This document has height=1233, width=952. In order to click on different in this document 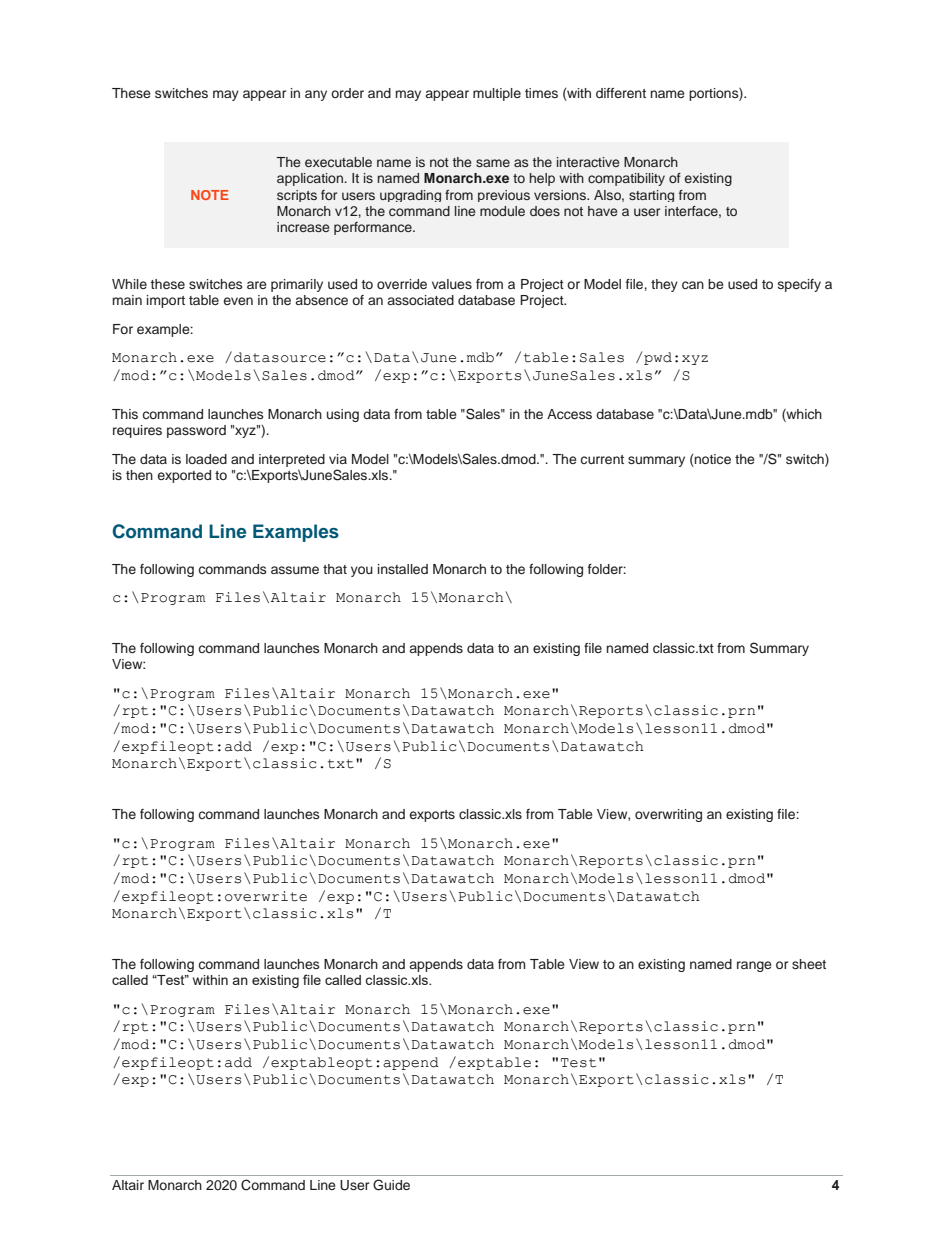, I will do `click(621, 93)`.
